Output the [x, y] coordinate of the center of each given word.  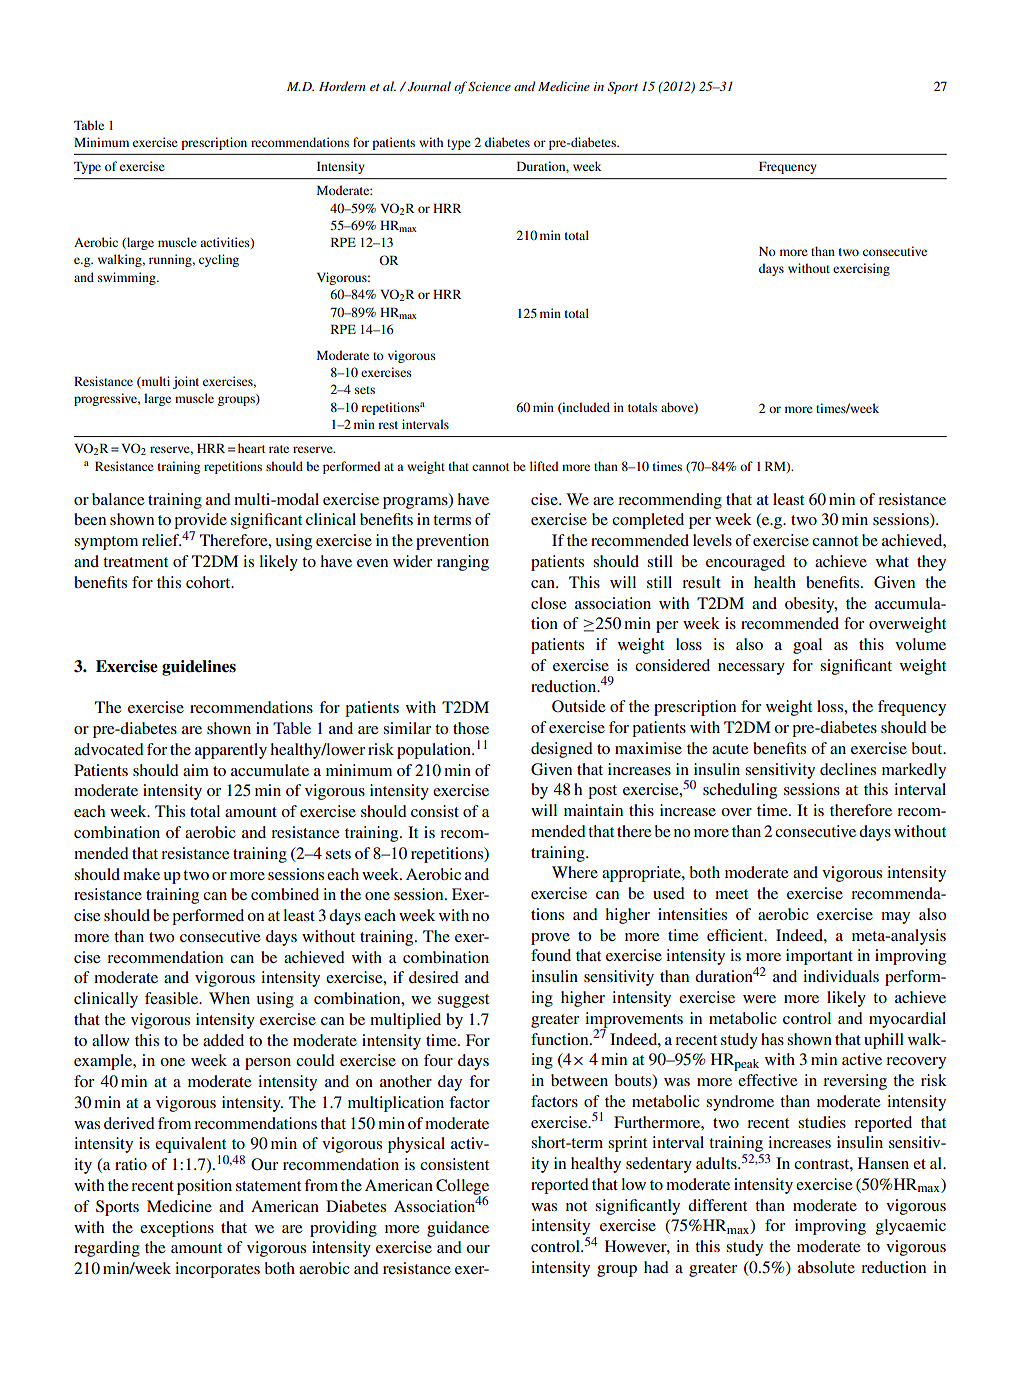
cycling [219, 260]
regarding [107, 1249]
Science [489, 86]
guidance [458, 1229]
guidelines [199, 668]
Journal [429, 86]
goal [807, 646]
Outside [578, 706]
